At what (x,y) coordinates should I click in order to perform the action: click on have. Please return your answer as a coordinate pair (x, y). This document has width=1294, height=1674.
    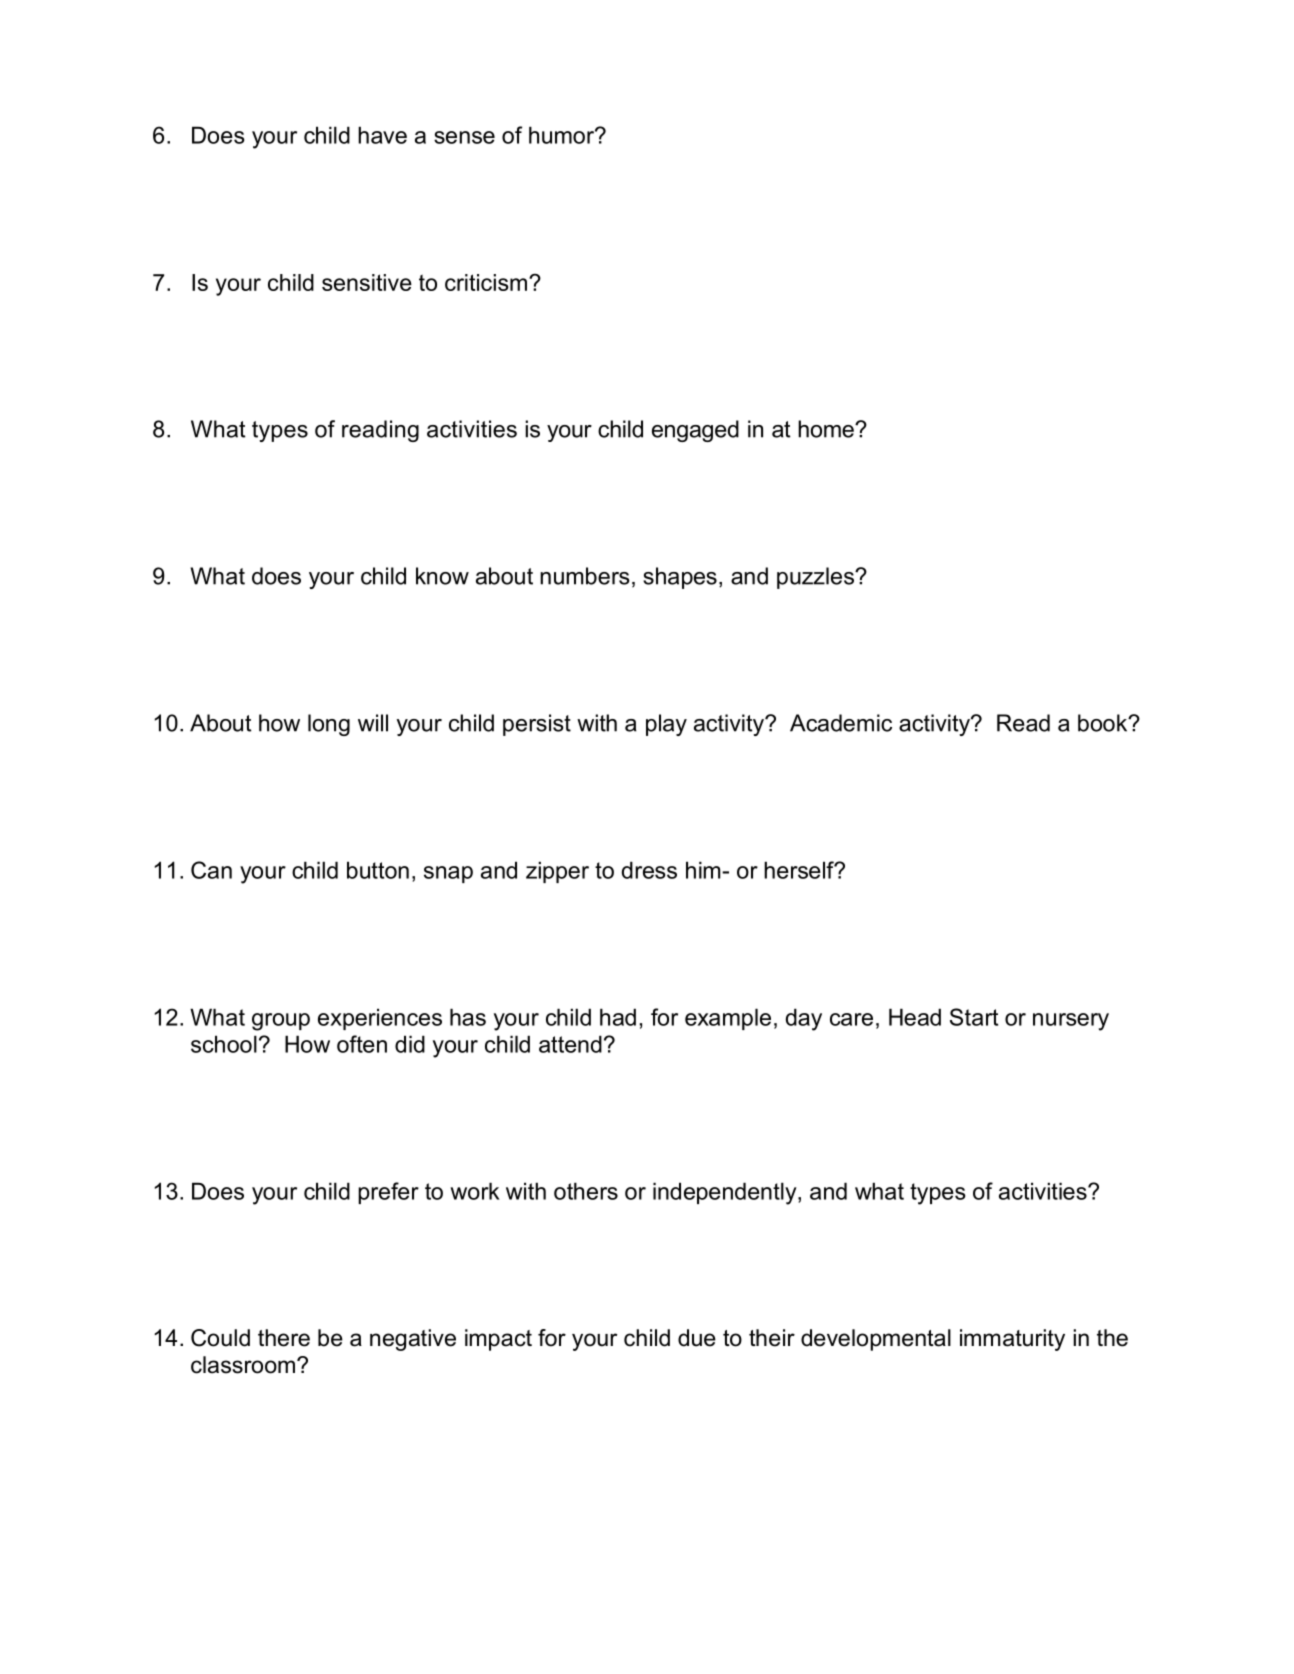
    Looking at the image, I should click on (382, 135).
